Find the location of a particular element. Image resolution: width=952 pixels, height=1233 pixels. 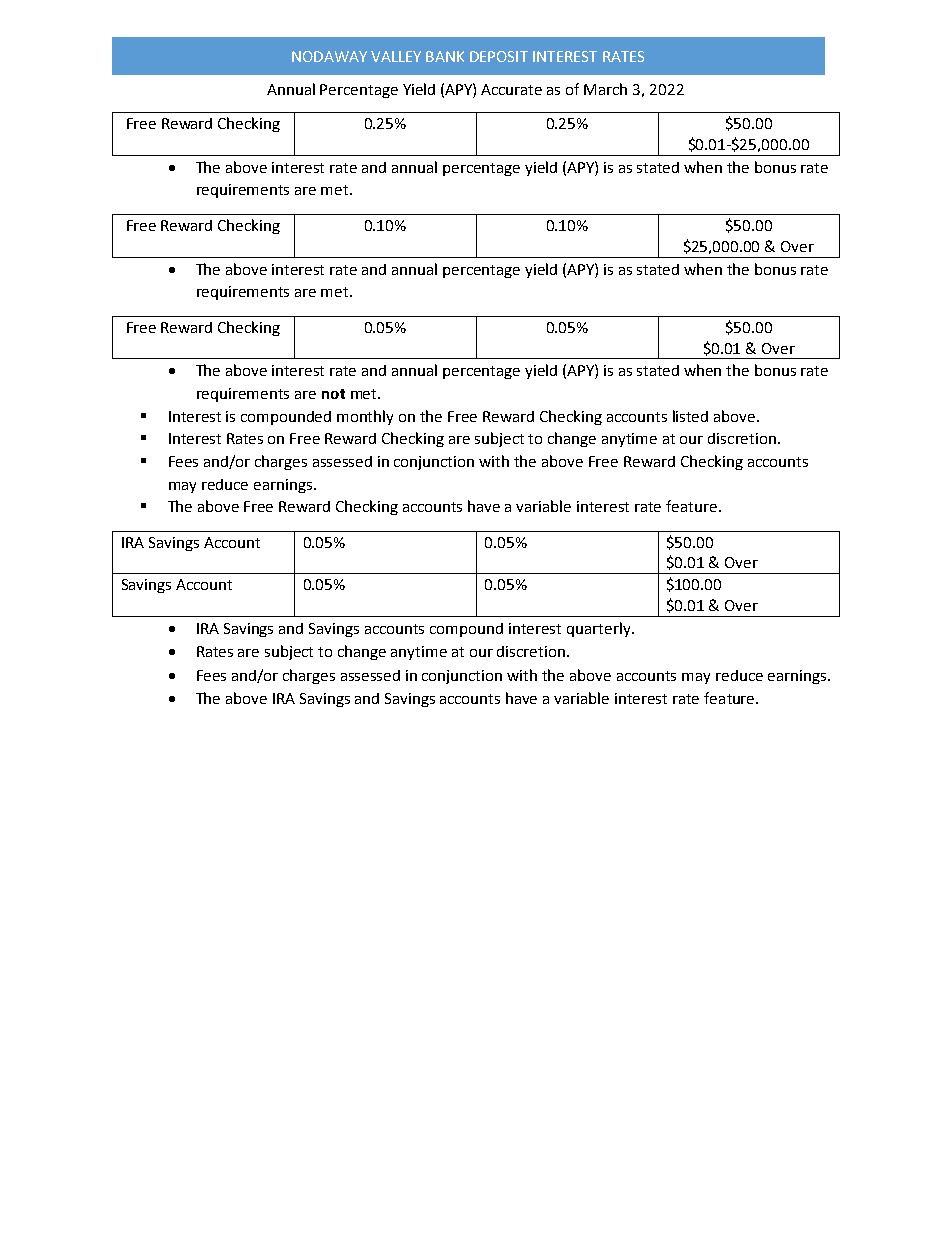

quarterly is located at coordinates (600, 629).
